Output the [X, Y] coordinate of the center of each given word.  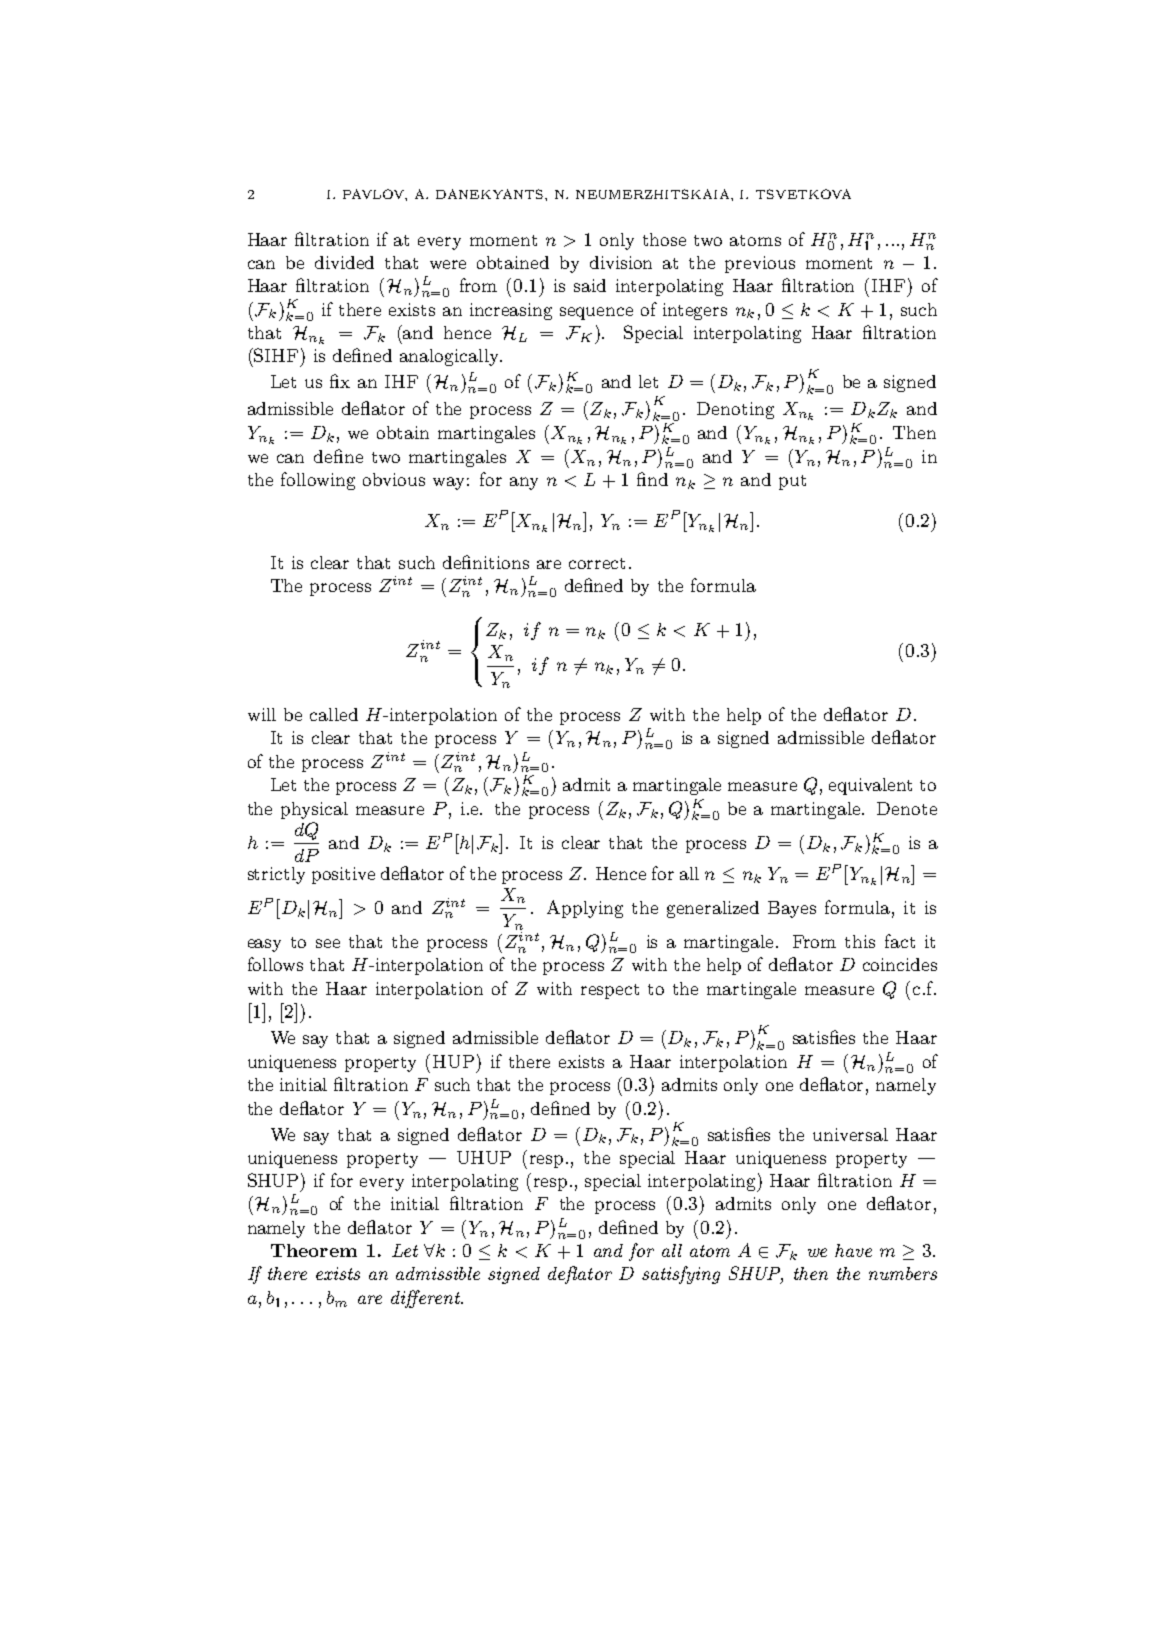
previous [760, 264]
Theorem [314, 1250]
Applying [585, 909]
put [792, 482]
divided [344, 262]
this [860, 941]
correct [597, 563]
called [334, 714]
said [590, 285]
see [328, 943]
